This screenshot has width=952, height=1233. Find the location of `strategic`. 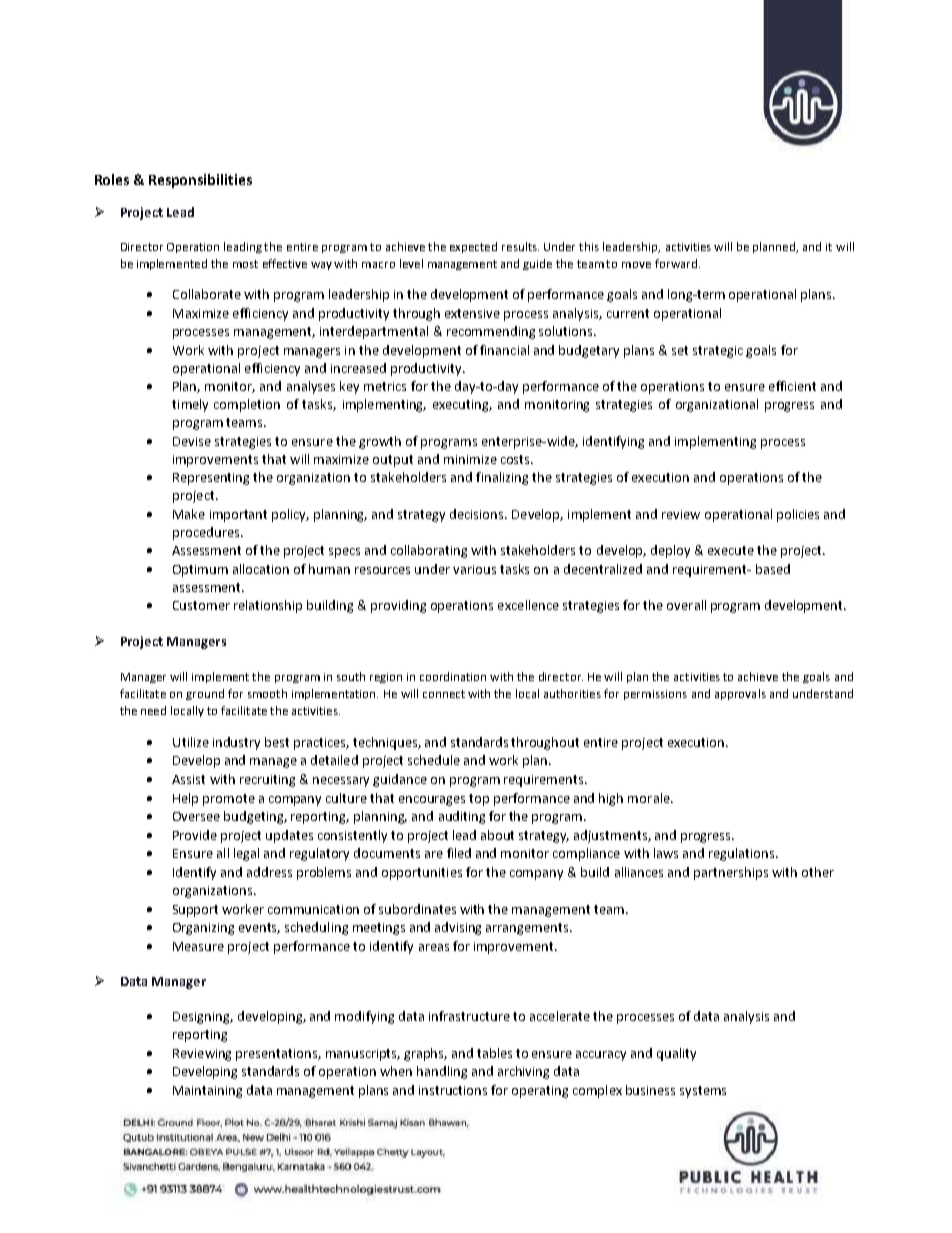

strategic is located at coordinates (718, 352).
